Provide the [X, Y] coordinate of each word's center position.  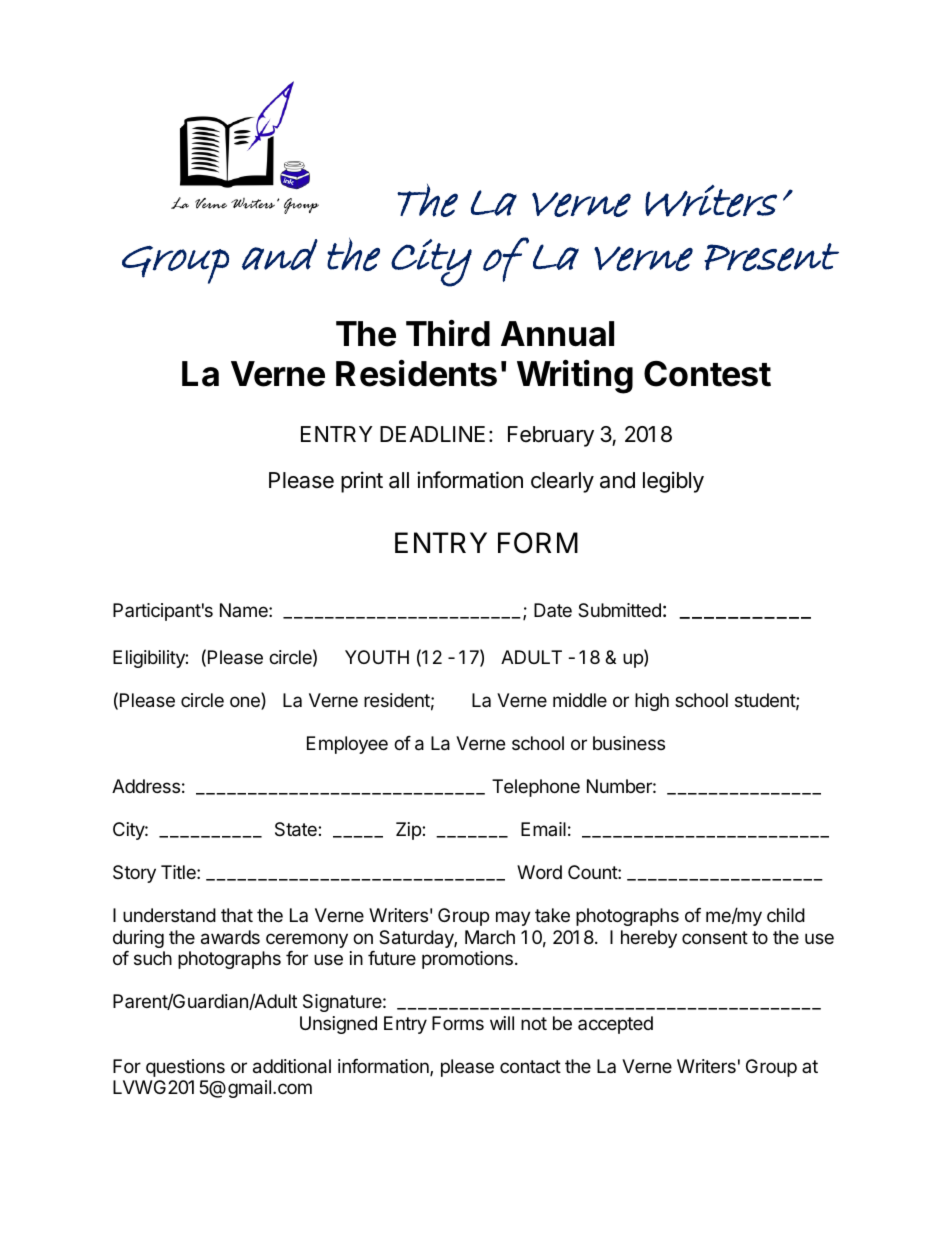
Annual [557, 334]
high [652, 702]
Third [448, 333]
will [502, 1023]
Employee [347, 745]
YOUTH [377, 657]
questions [185, 1068]
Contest [707, 374]
